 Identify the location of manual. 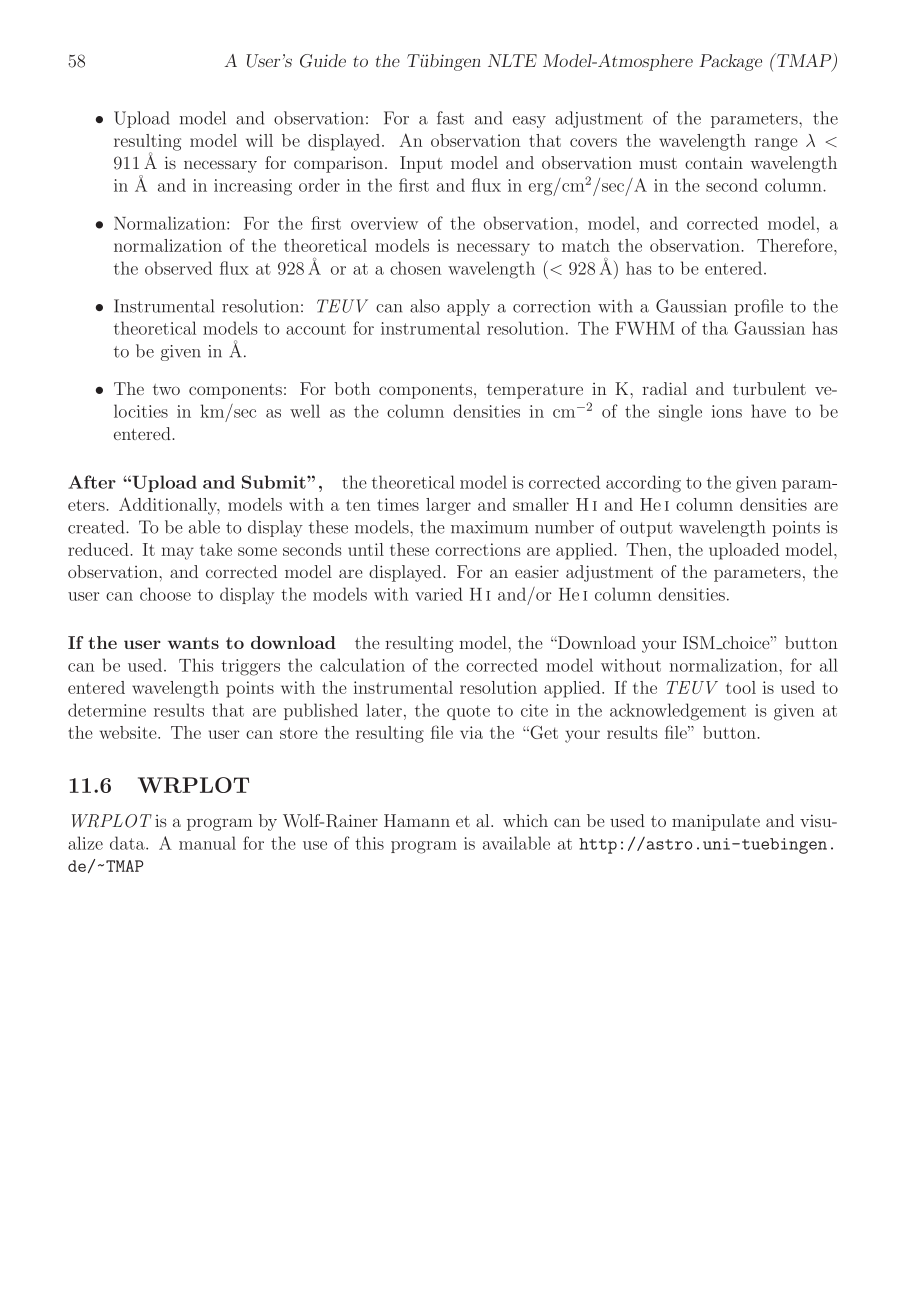
(207, 843).
